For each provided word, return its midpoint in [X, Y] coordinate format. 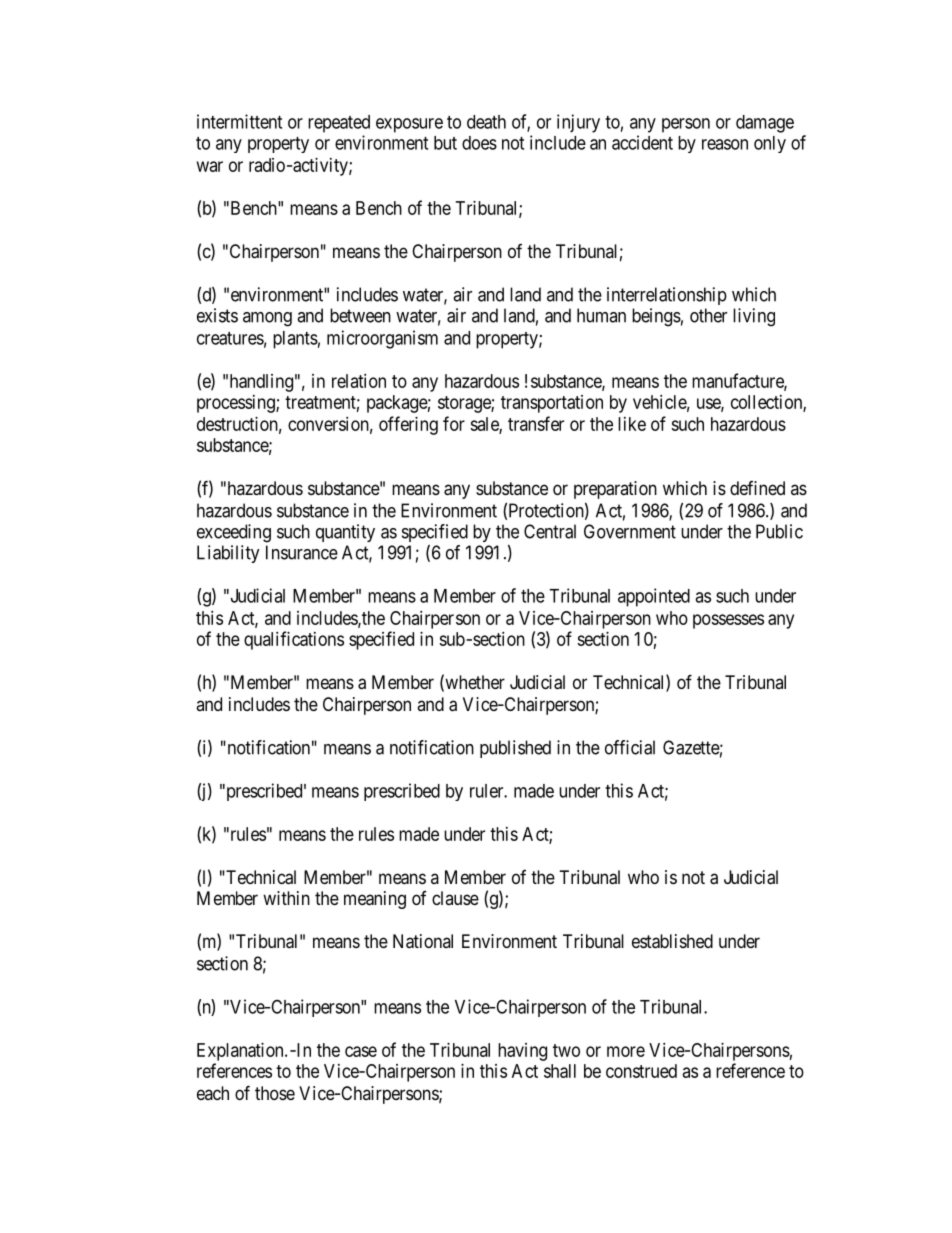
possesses [728, 621]
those [275, 1093]
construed [641, 1071]
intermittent [239, 121]
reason [725, 144]
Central [550, 531]
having [522, 1052]
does [479, 143]
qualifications [294, 640]
